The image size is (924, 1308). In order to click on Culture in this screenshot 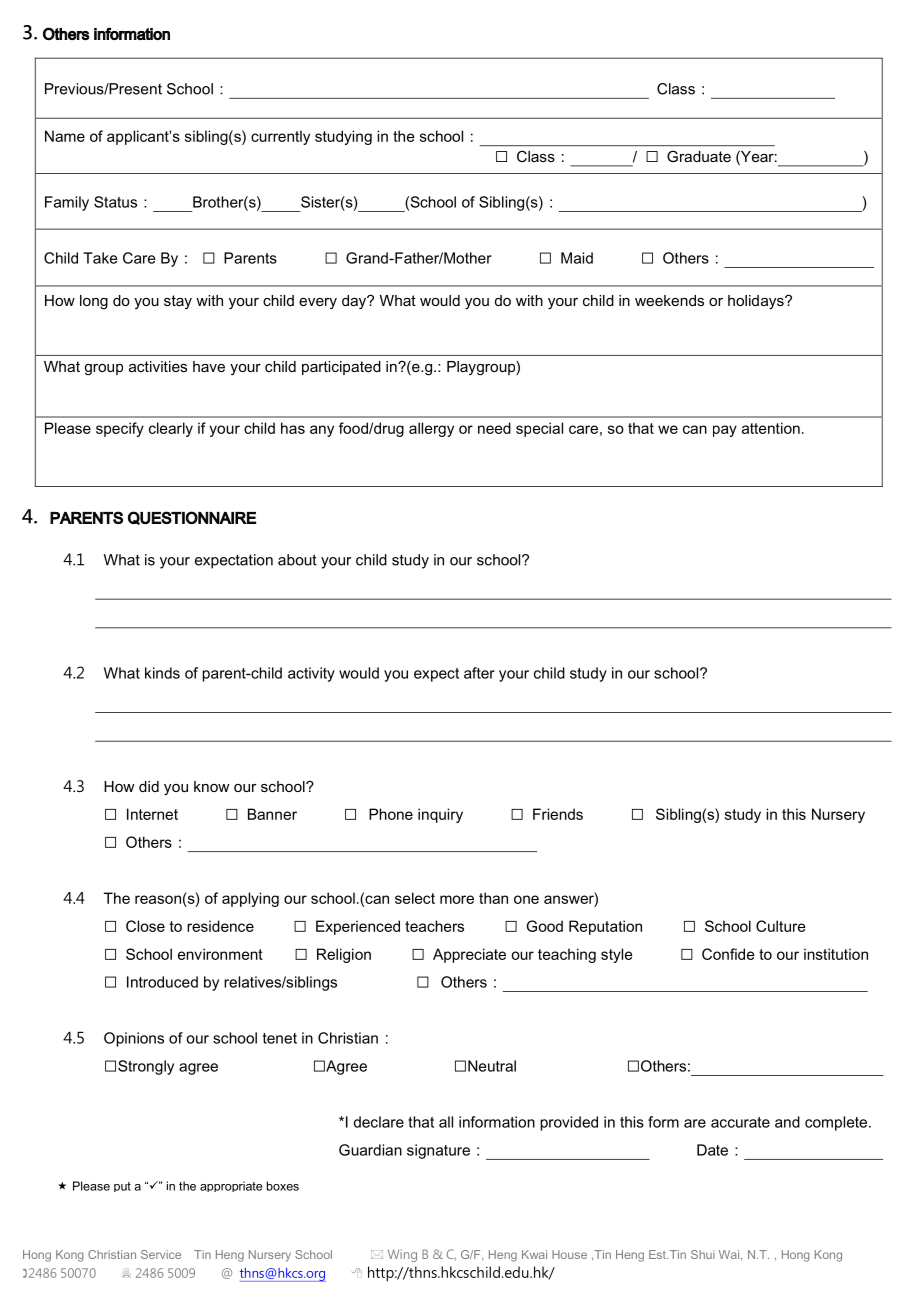, I will do `click(780, 926)`.
